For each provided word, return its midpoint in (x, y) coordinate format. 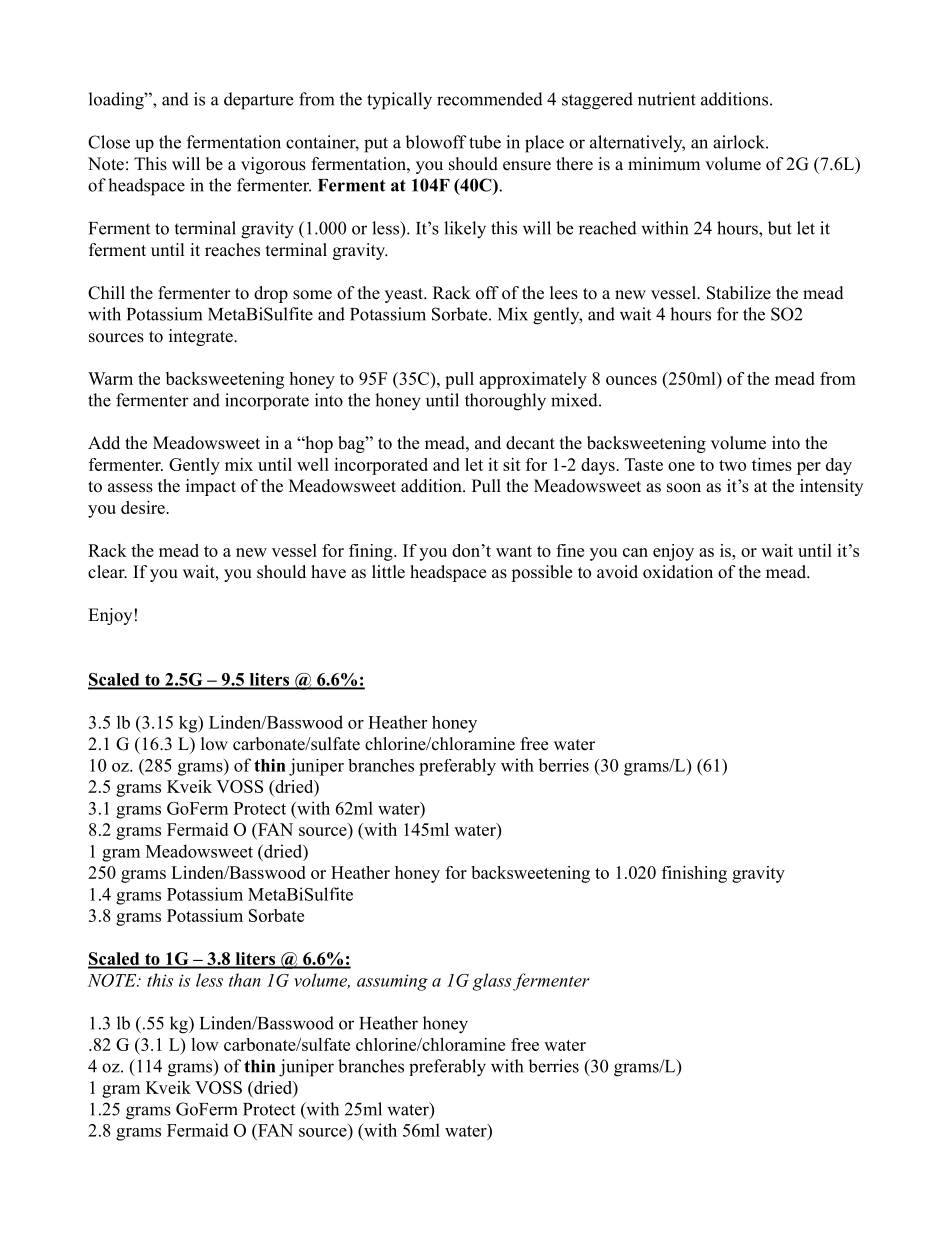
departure (258, 101)
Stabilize (739, 293)
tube (485, 142)
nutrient (667, 99)
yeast (405, 295)
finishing (694, 874)
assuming (392, 982)
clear (107, 572)
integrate (202, 337)
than (245, 980)
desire (144, 507)
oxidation (678, 572)
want (514, 551)
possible (541, 573)
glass (492, 982)
